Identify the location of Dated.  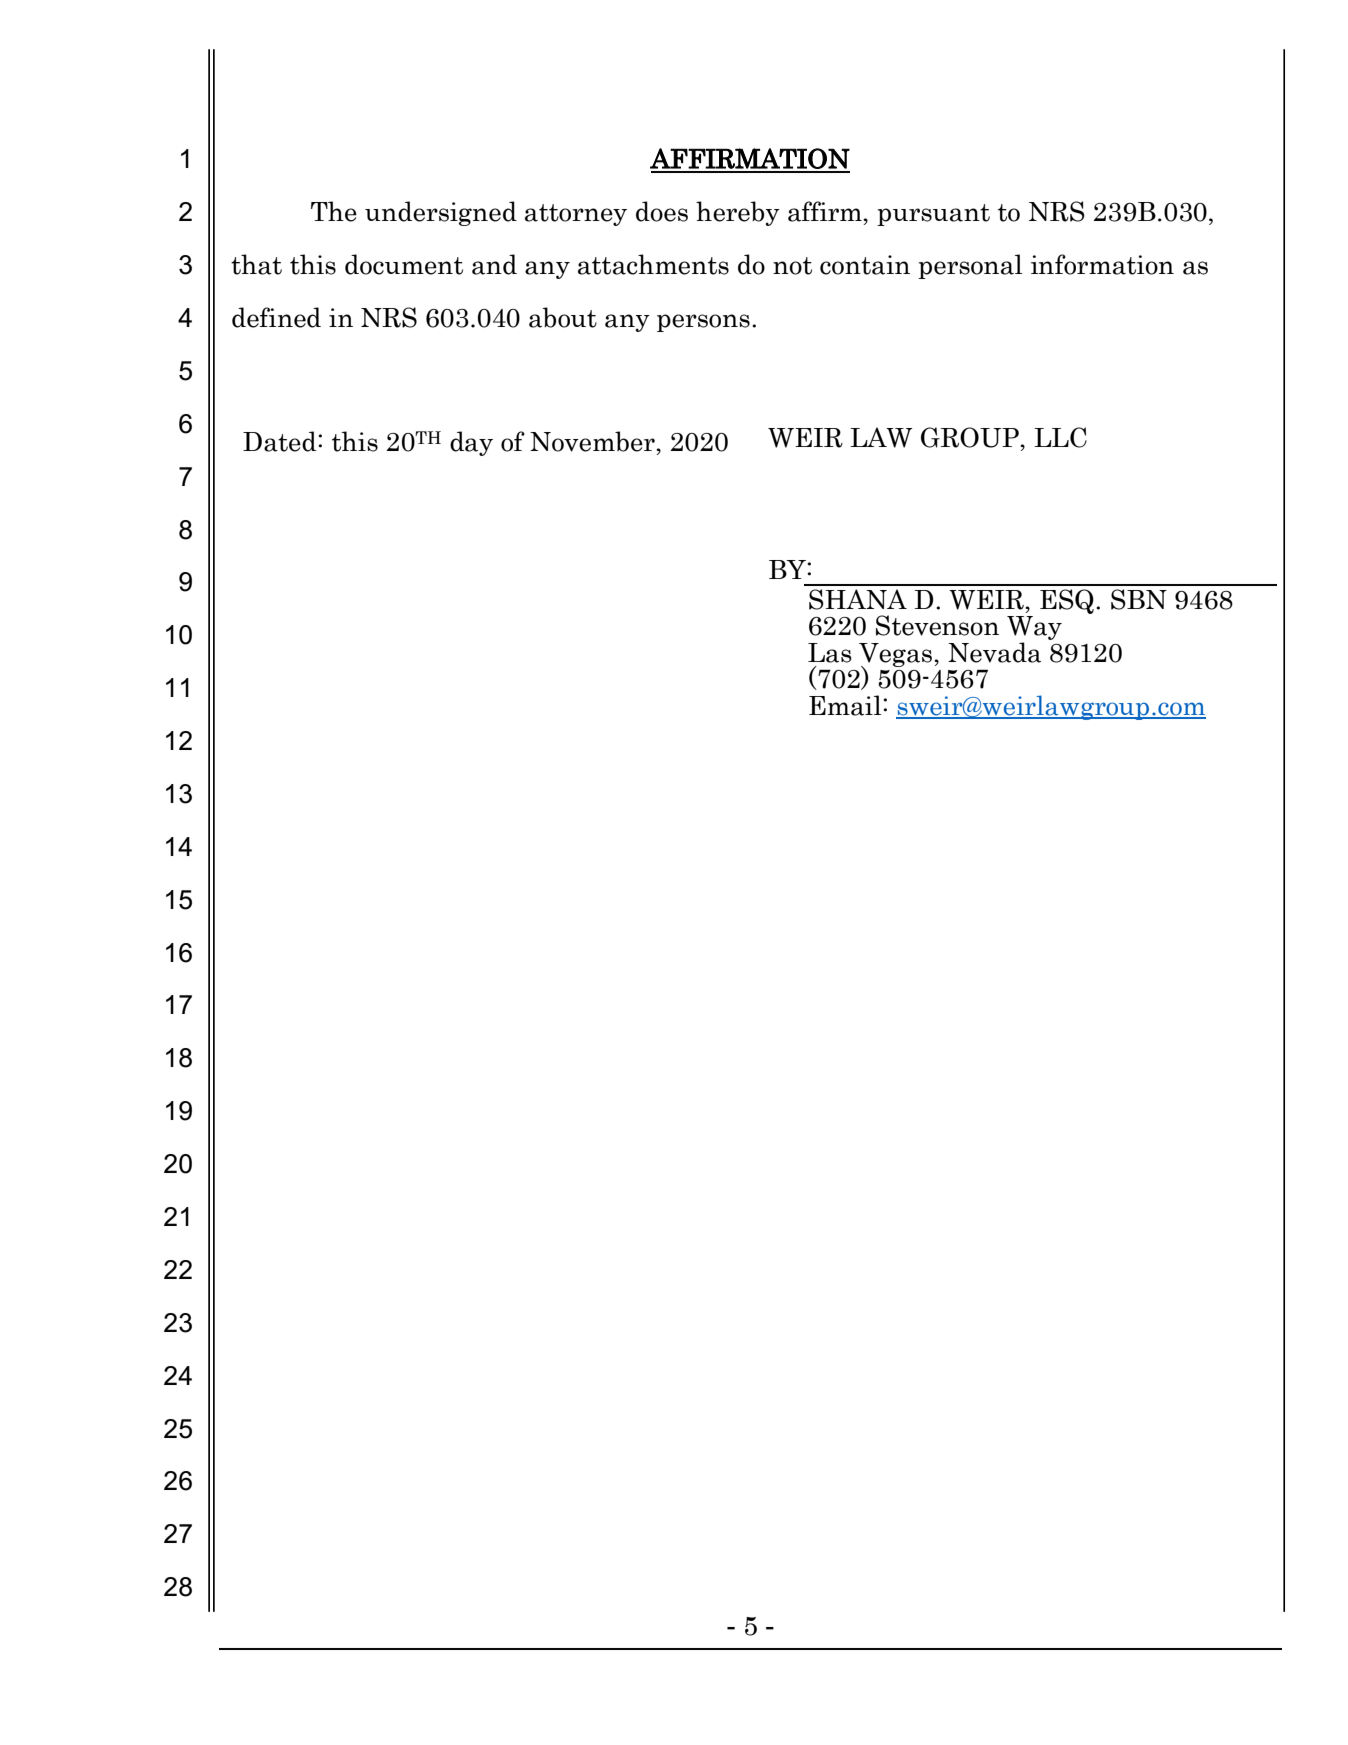
(281, 441).
